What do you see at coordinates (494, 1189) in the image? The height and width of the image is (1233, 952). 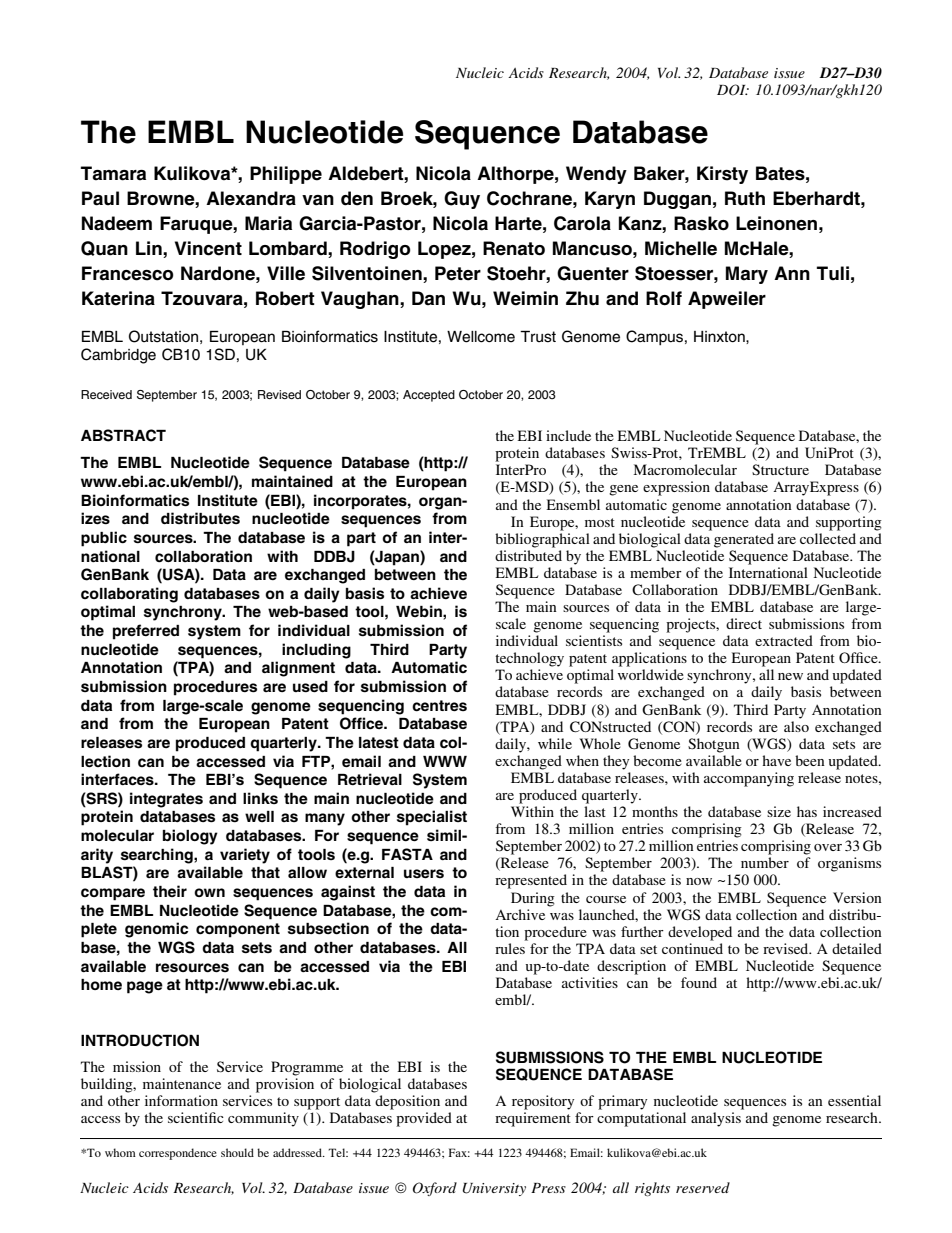 I see `University` at bounding box center [494, 1189].
